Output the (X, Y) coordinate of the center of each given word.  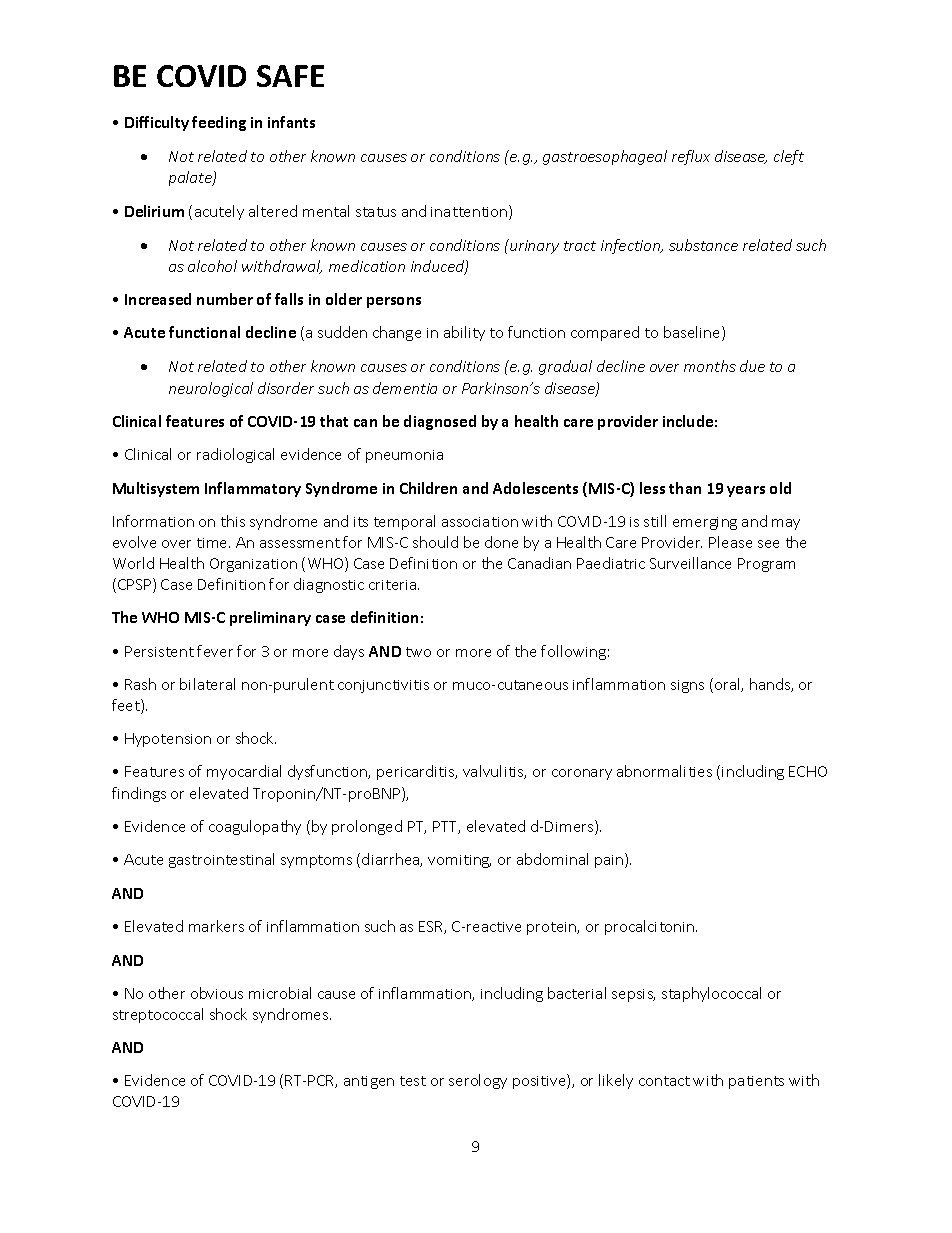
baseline (693, 333)
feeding (219, 123)
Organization (253, 565)
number (225, 299)
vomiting (459, 861)
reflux (691, 157)
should (435, 542)
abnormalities (664, 771)
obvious (217, 993)
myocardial (244, 772)
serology (478, 1081)
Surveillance (690, 563)
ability (464, 333)
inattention (470, 212)
